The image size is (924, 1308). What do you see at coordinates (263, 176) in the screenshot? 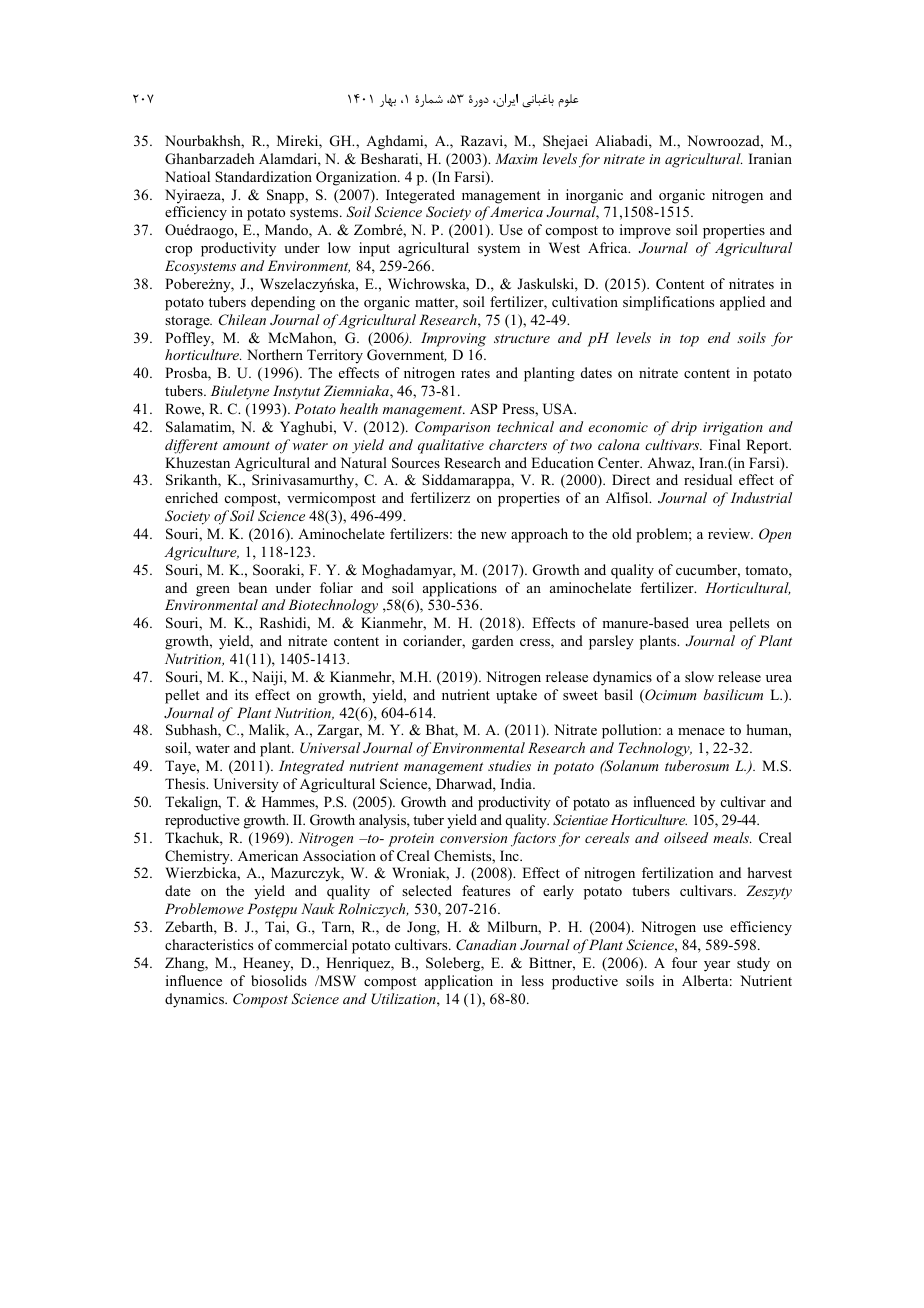
I see `Standardization` at bounding box center [263, 176].
